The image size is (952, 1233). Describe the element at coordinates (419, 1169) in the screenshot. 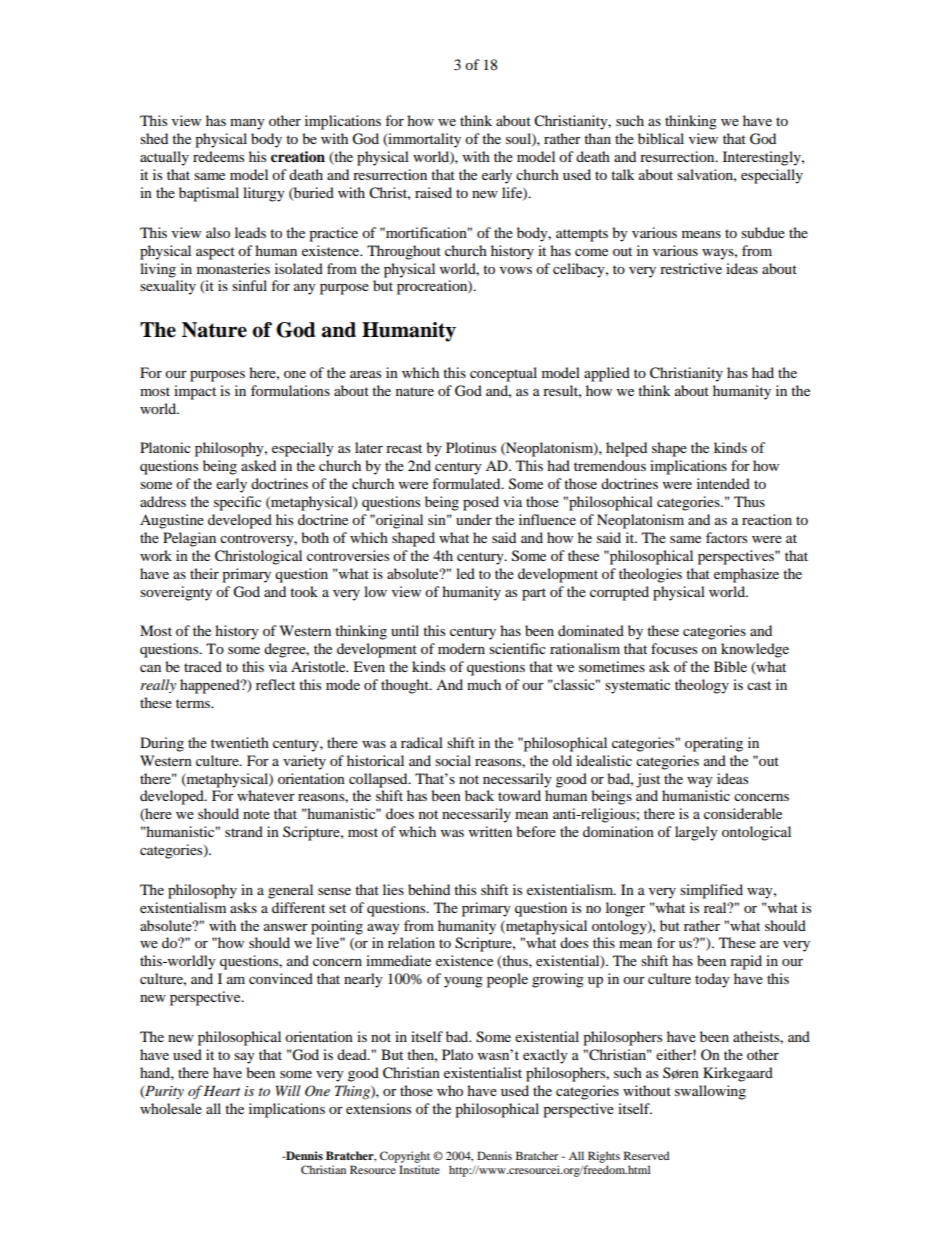

I see `Institute` at that location.
